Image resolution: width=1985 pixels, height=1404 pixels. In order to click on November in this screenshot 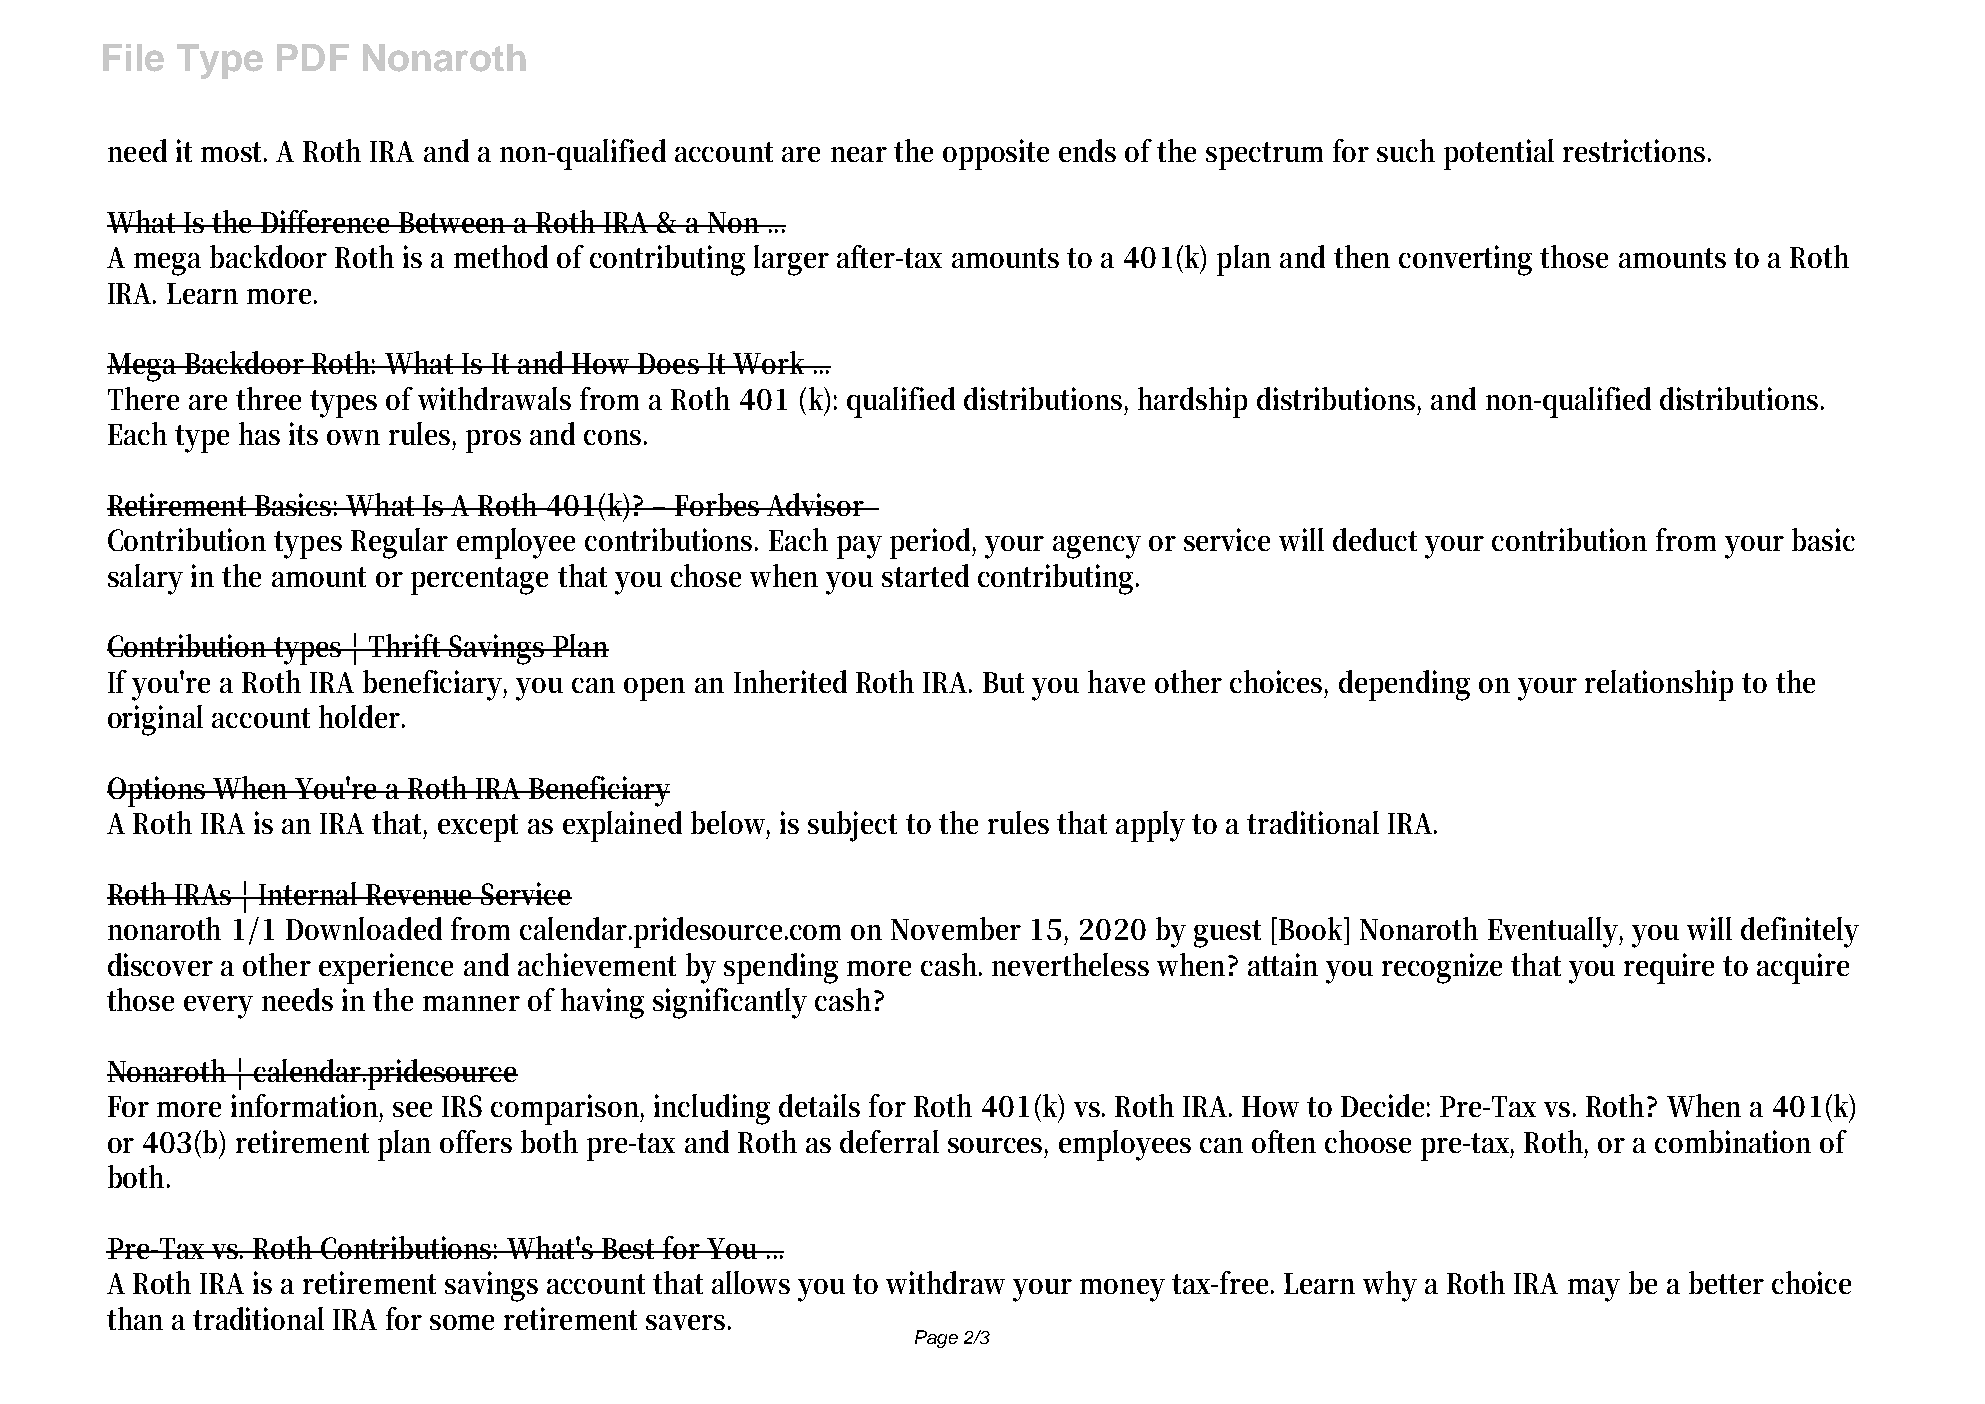, I will do `click(956, 928)`.
